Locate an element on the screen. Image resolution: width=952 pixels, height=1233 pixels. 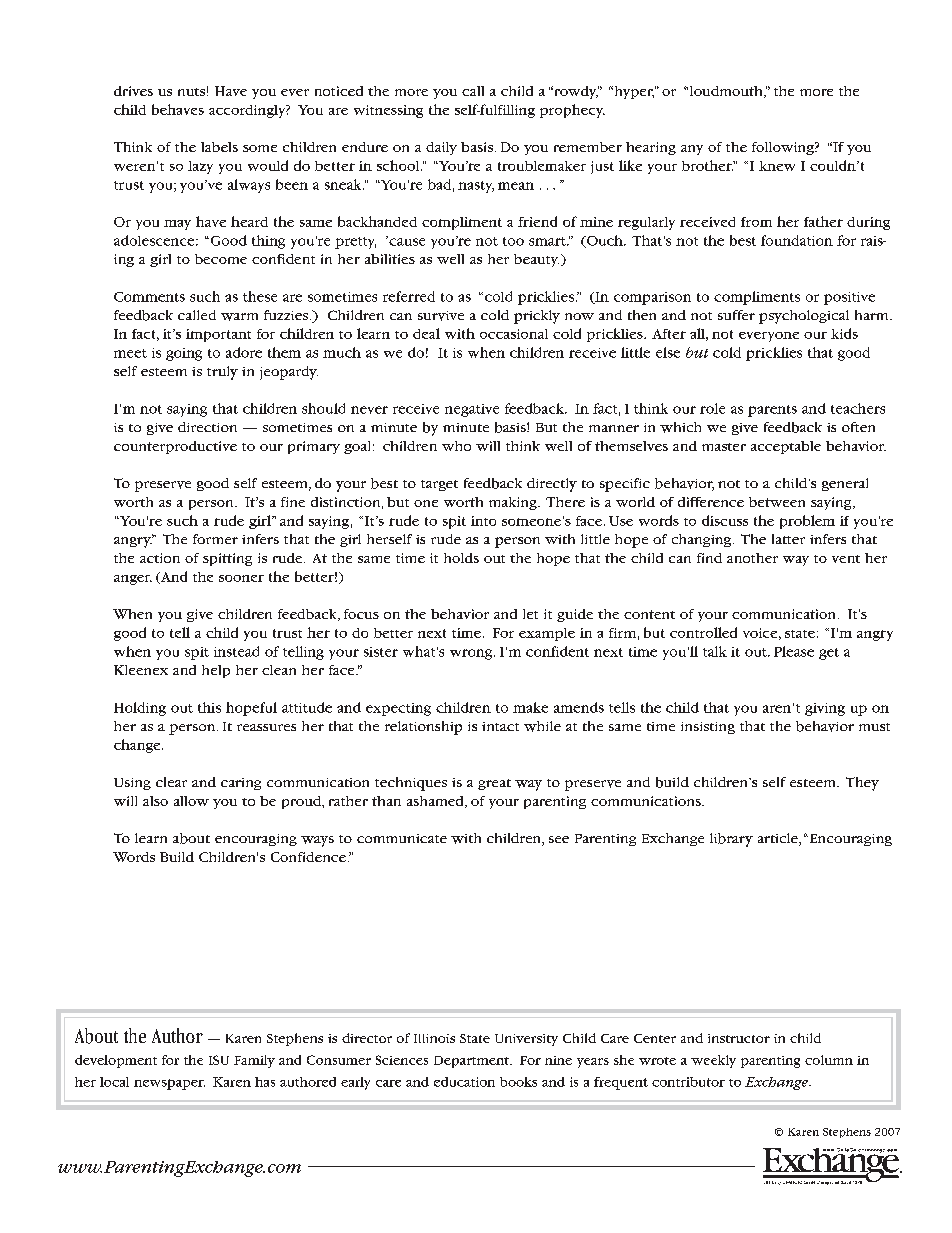
ISU is located at coordinates (219, 1060).
